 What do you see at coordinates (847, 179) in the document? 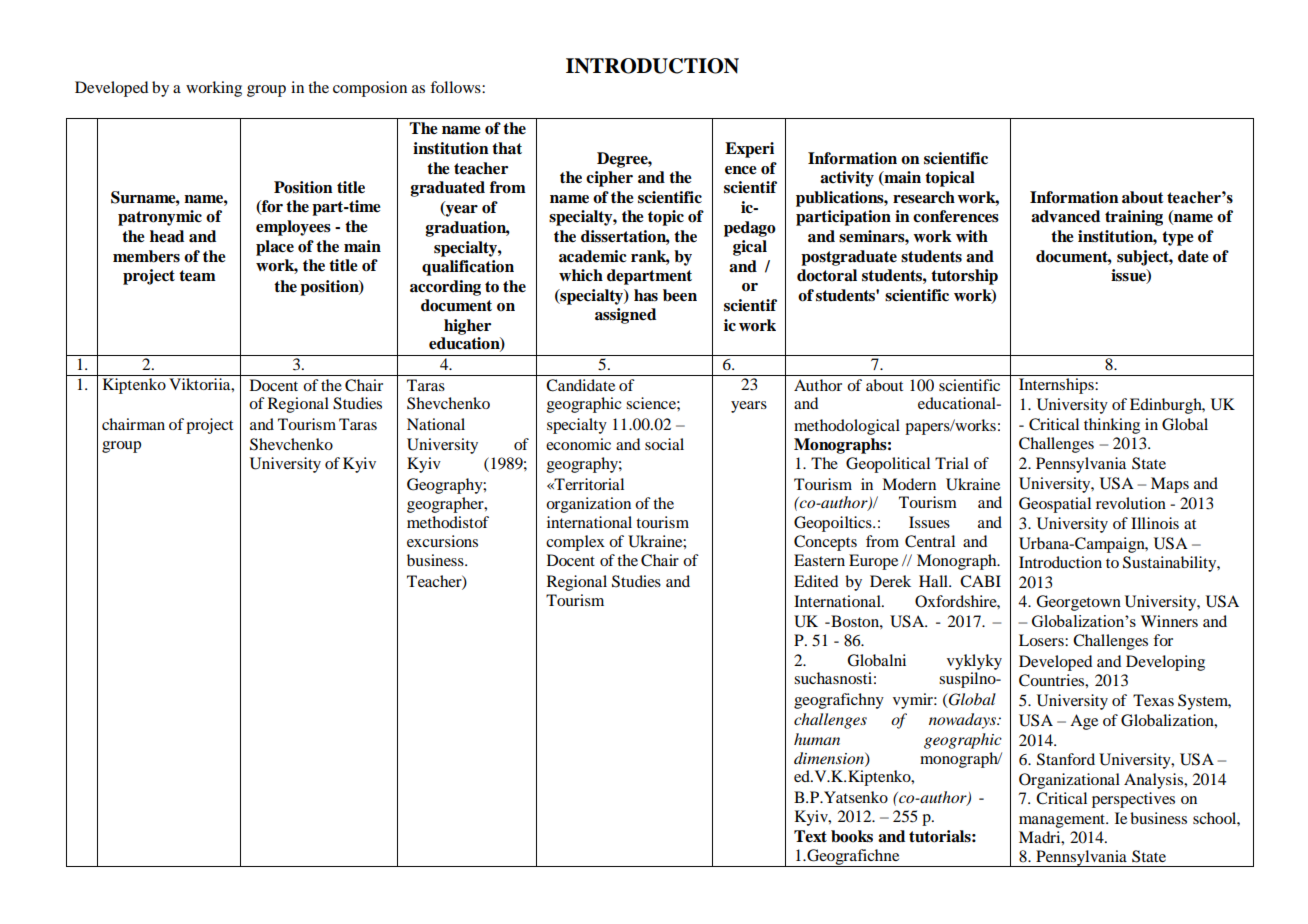
I see `activity` at bounding box center [847, 179].
